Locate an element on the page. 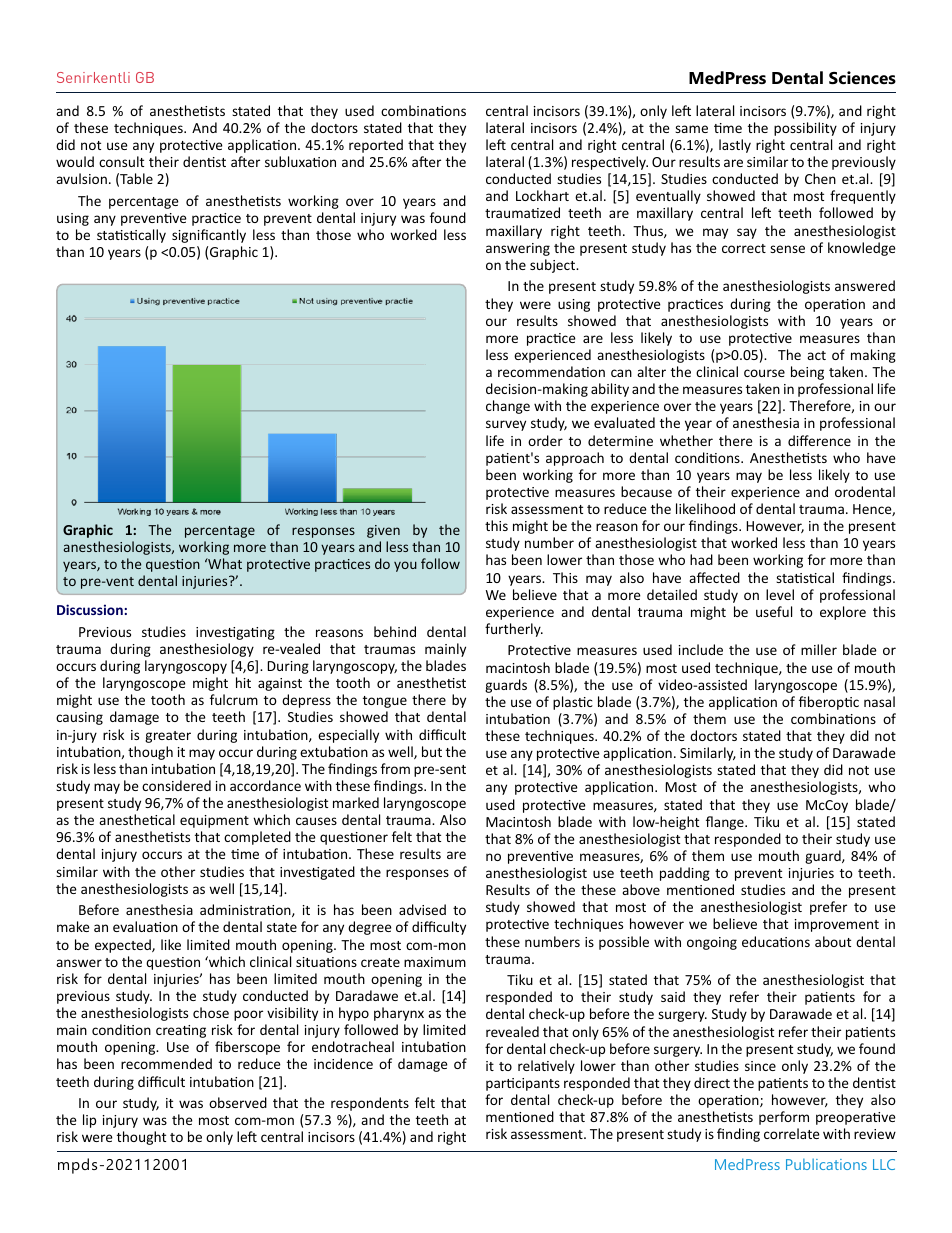 This image has height=1233, width=952. evaluation is located at coordinates (145, 926).
